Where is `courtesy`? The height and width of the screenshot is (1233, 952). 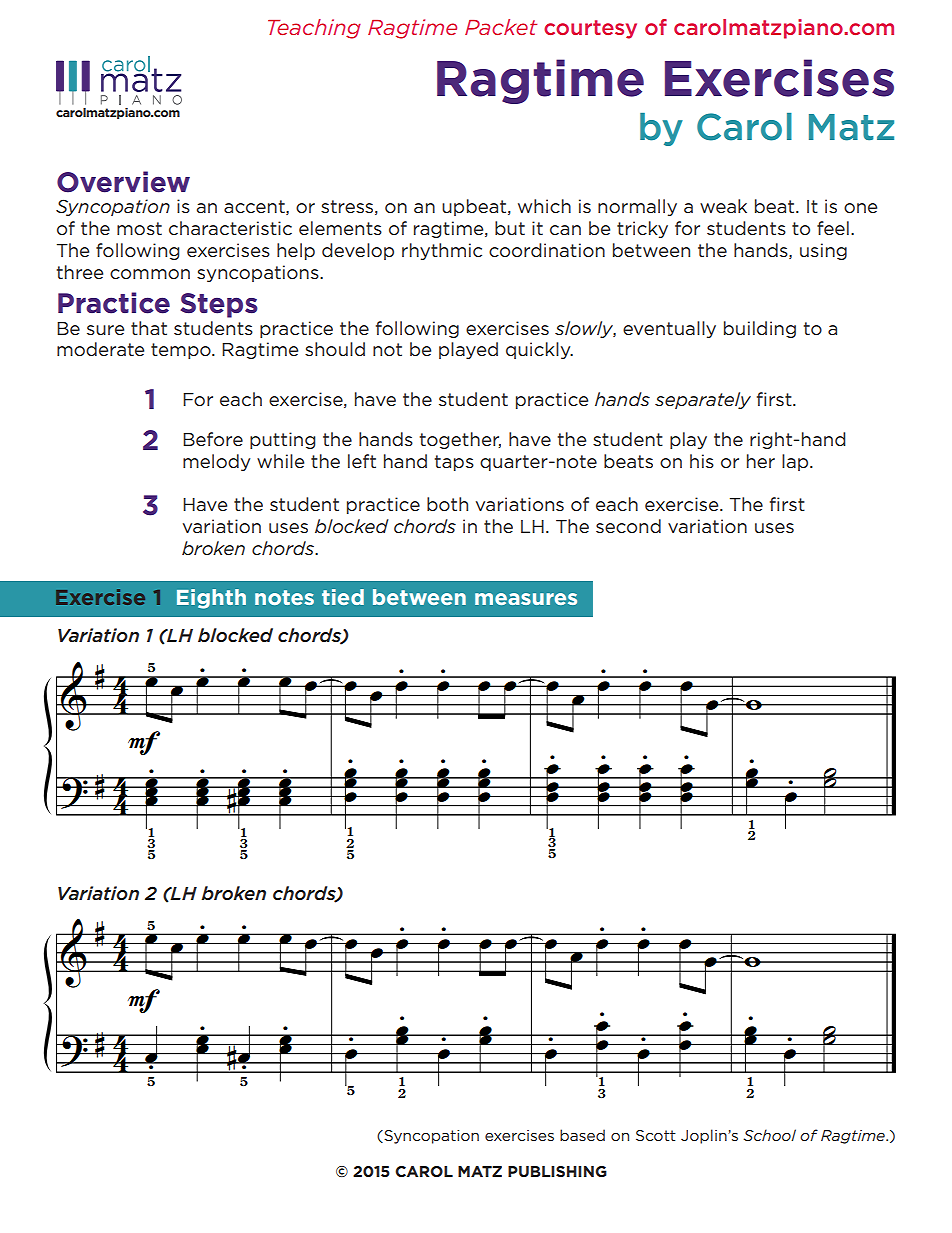
courtesy is located at coordinates (590, 29).
